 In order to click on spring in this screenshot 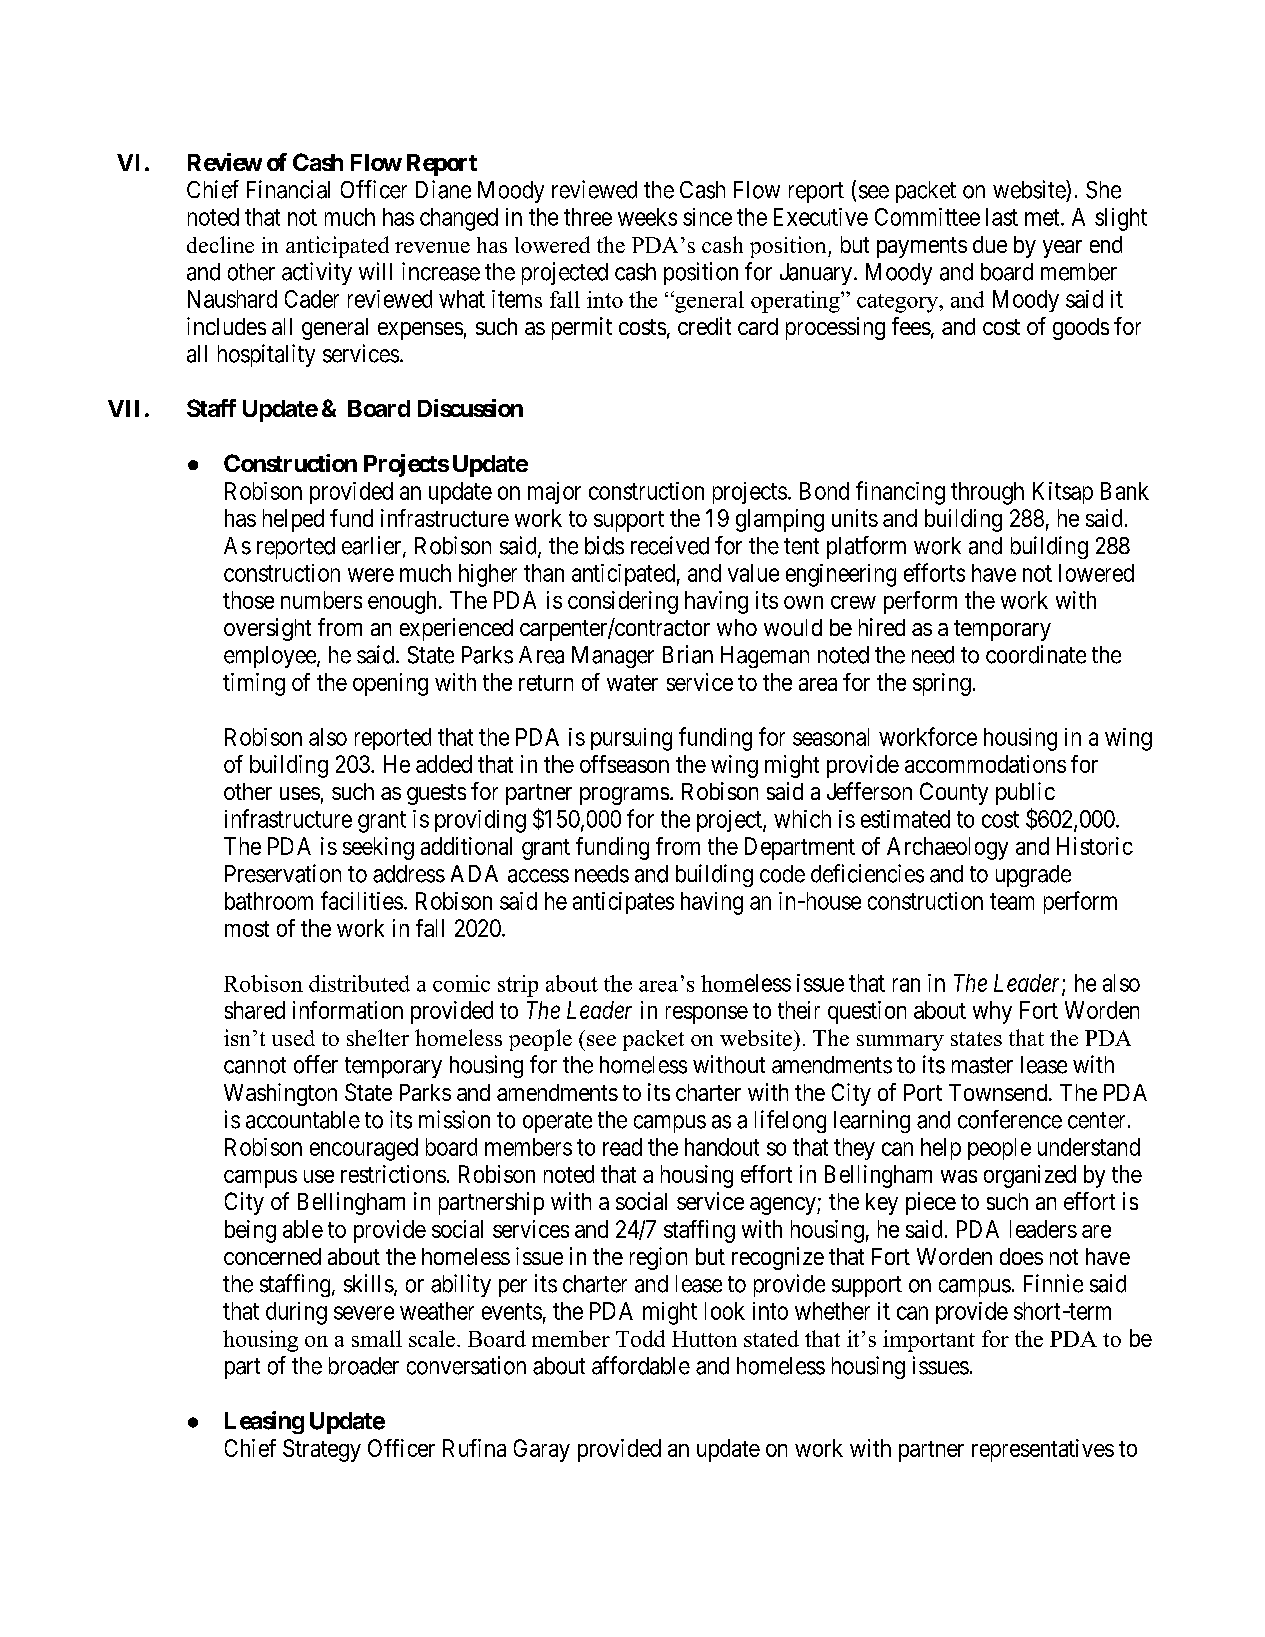, I will do `click(942, 684)`.
